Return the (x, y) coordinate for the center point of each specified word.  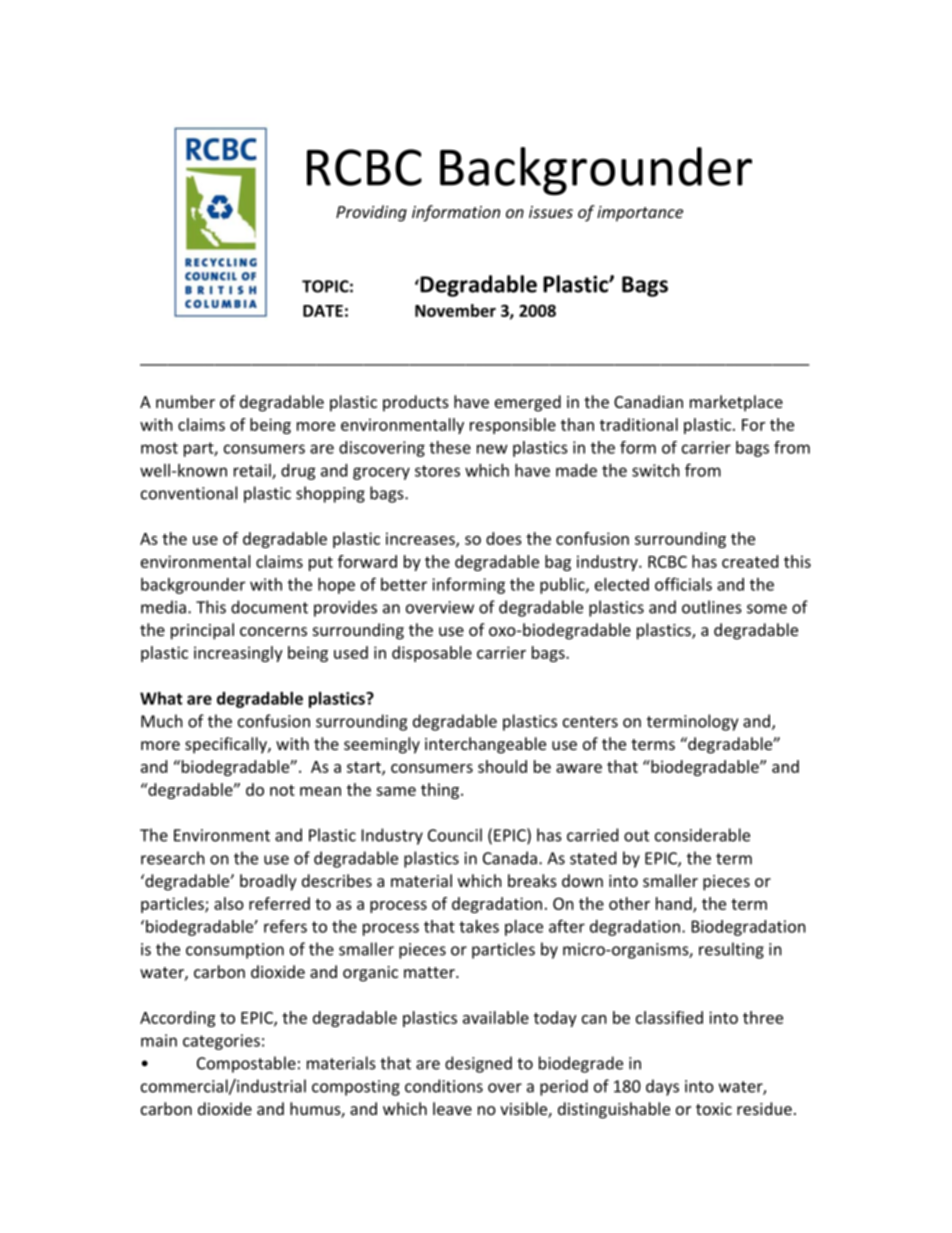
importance (640, 214)
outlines (712, 607)
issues (551, 212)
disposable (432, 654)
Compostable (246, 1064)
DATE (323, 311)
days (662, 1087)
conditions (444, 1086)
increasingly (238, 654)
